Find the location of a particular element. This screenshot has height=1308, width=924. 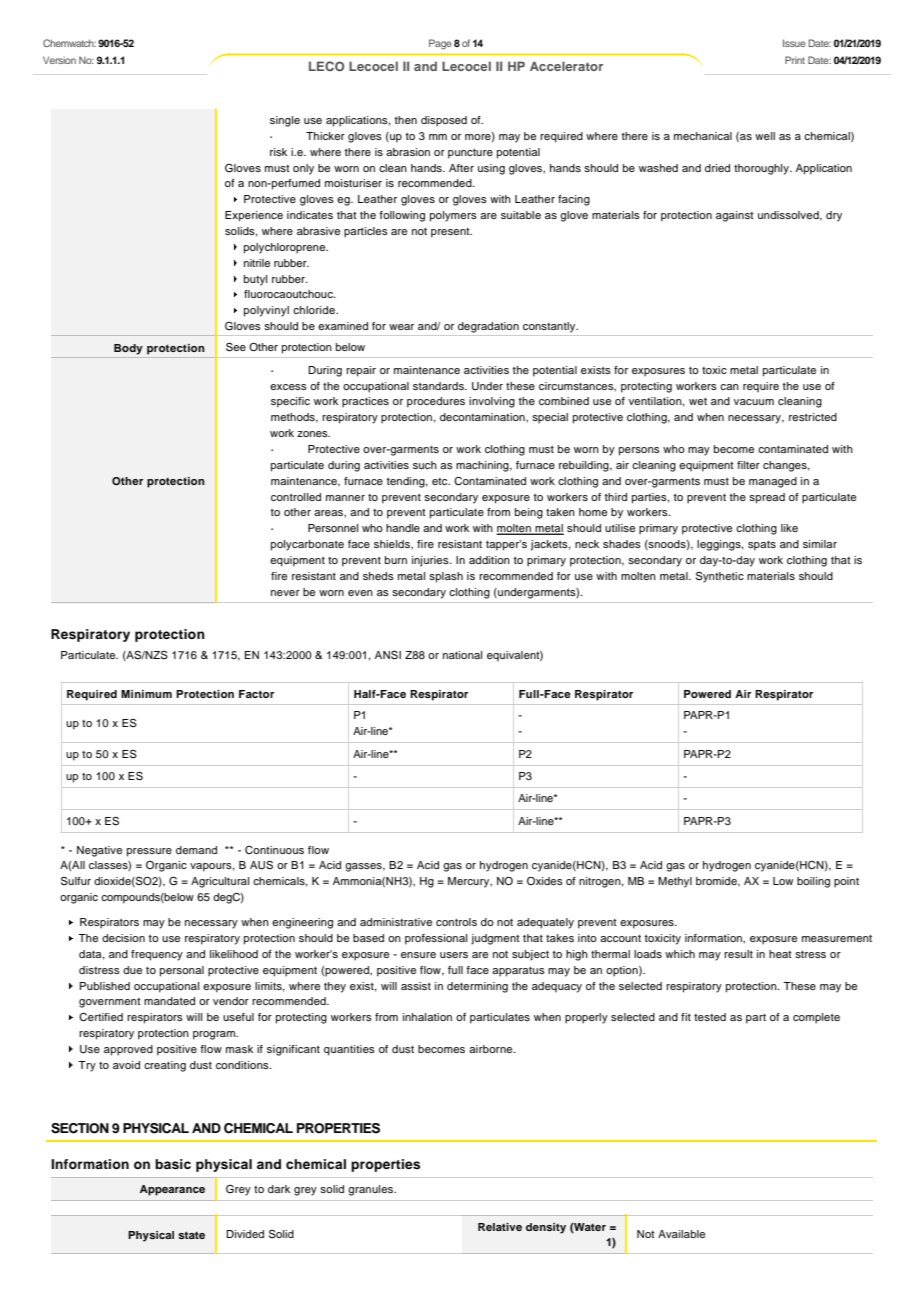

Page is located at coordinates (440, 44).
